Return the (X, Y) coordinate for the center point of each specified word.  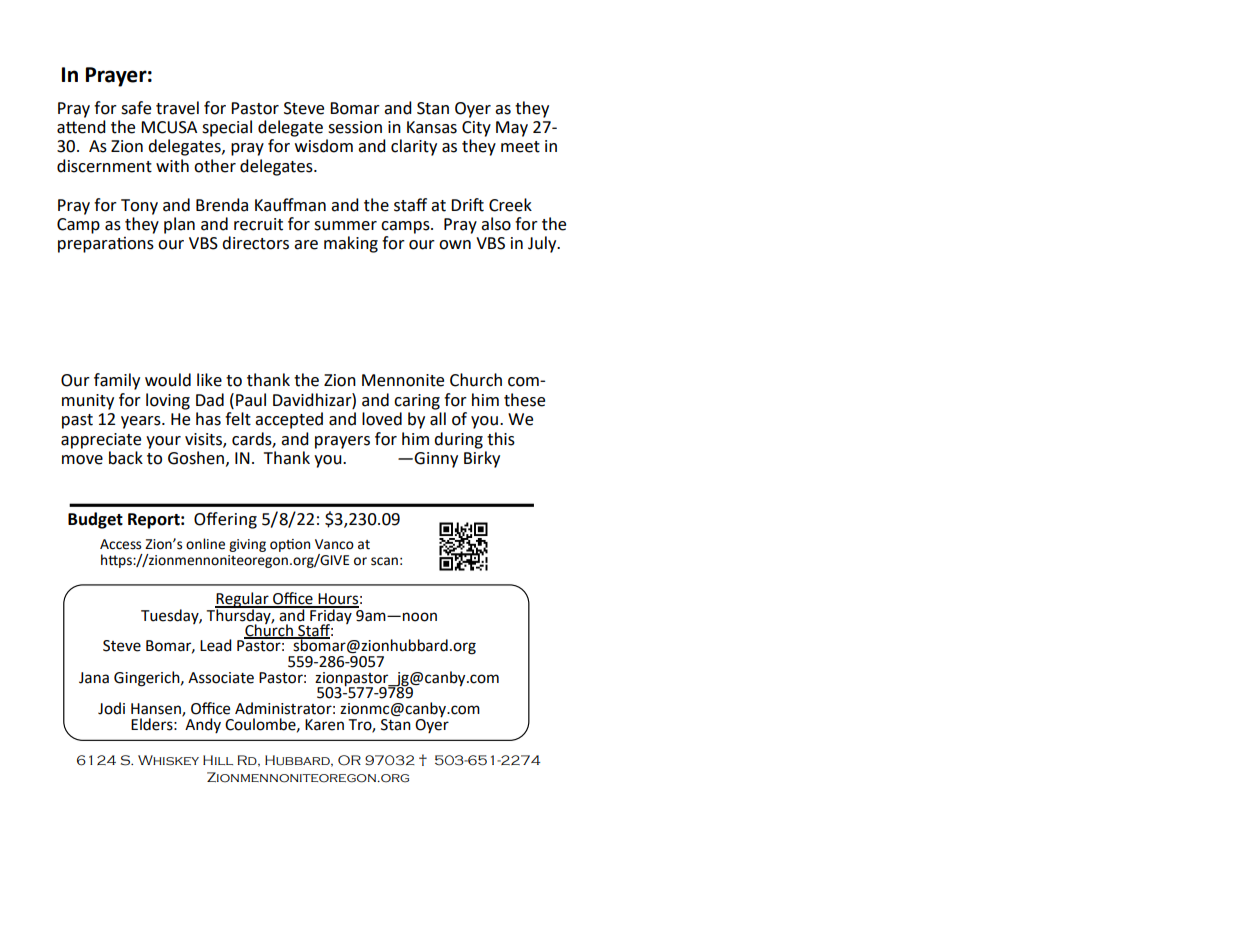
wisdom (324, 146)
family (117, 381)
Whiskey (168, 760)
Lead (216, 645)
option (290, 545)
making (351, 244)
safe (136, 108)
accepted (289, 420)
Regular (243, 601)
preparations (106, 245)
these (524, 400)
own (455, 245)
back (126, 458)
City (476, 129)
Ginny (436, 460)
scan (384, 561)
